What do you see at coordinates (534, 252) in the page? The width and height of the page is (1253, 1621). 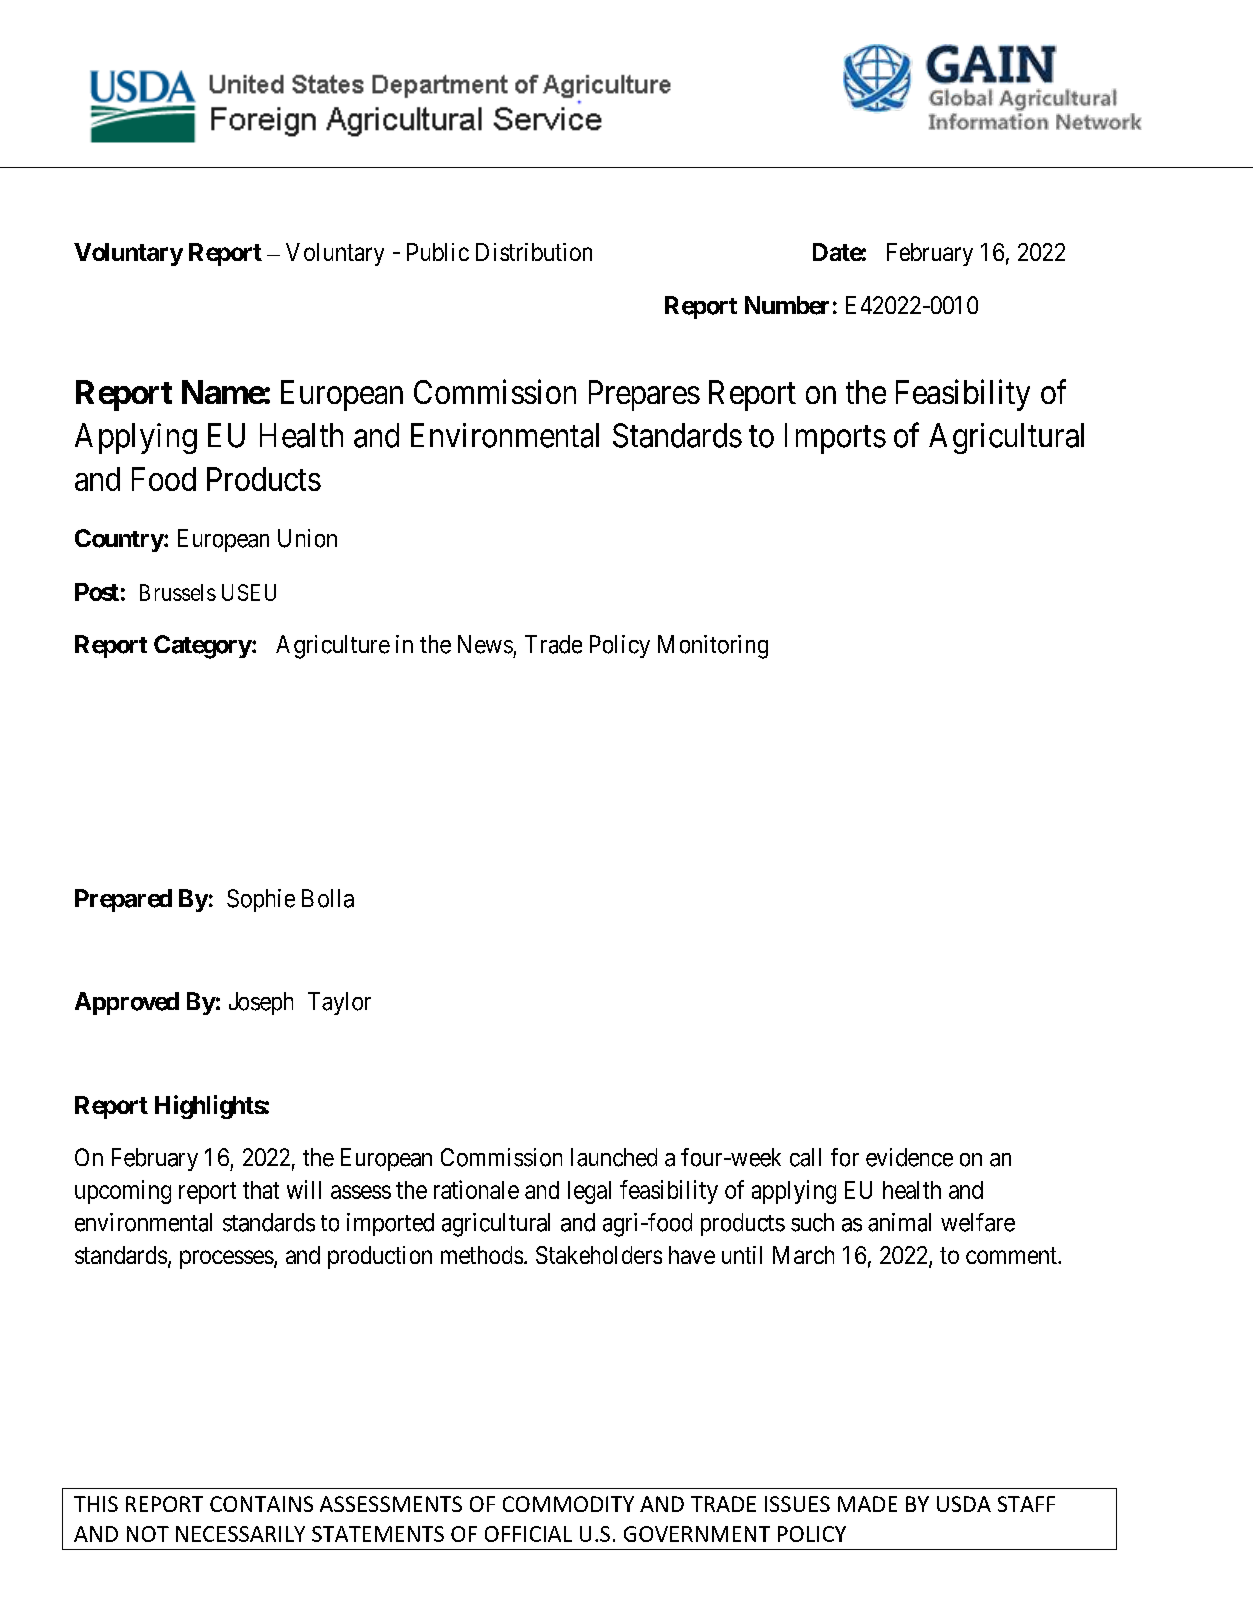 I see `Distribution` at bounding box center [534, 252].
